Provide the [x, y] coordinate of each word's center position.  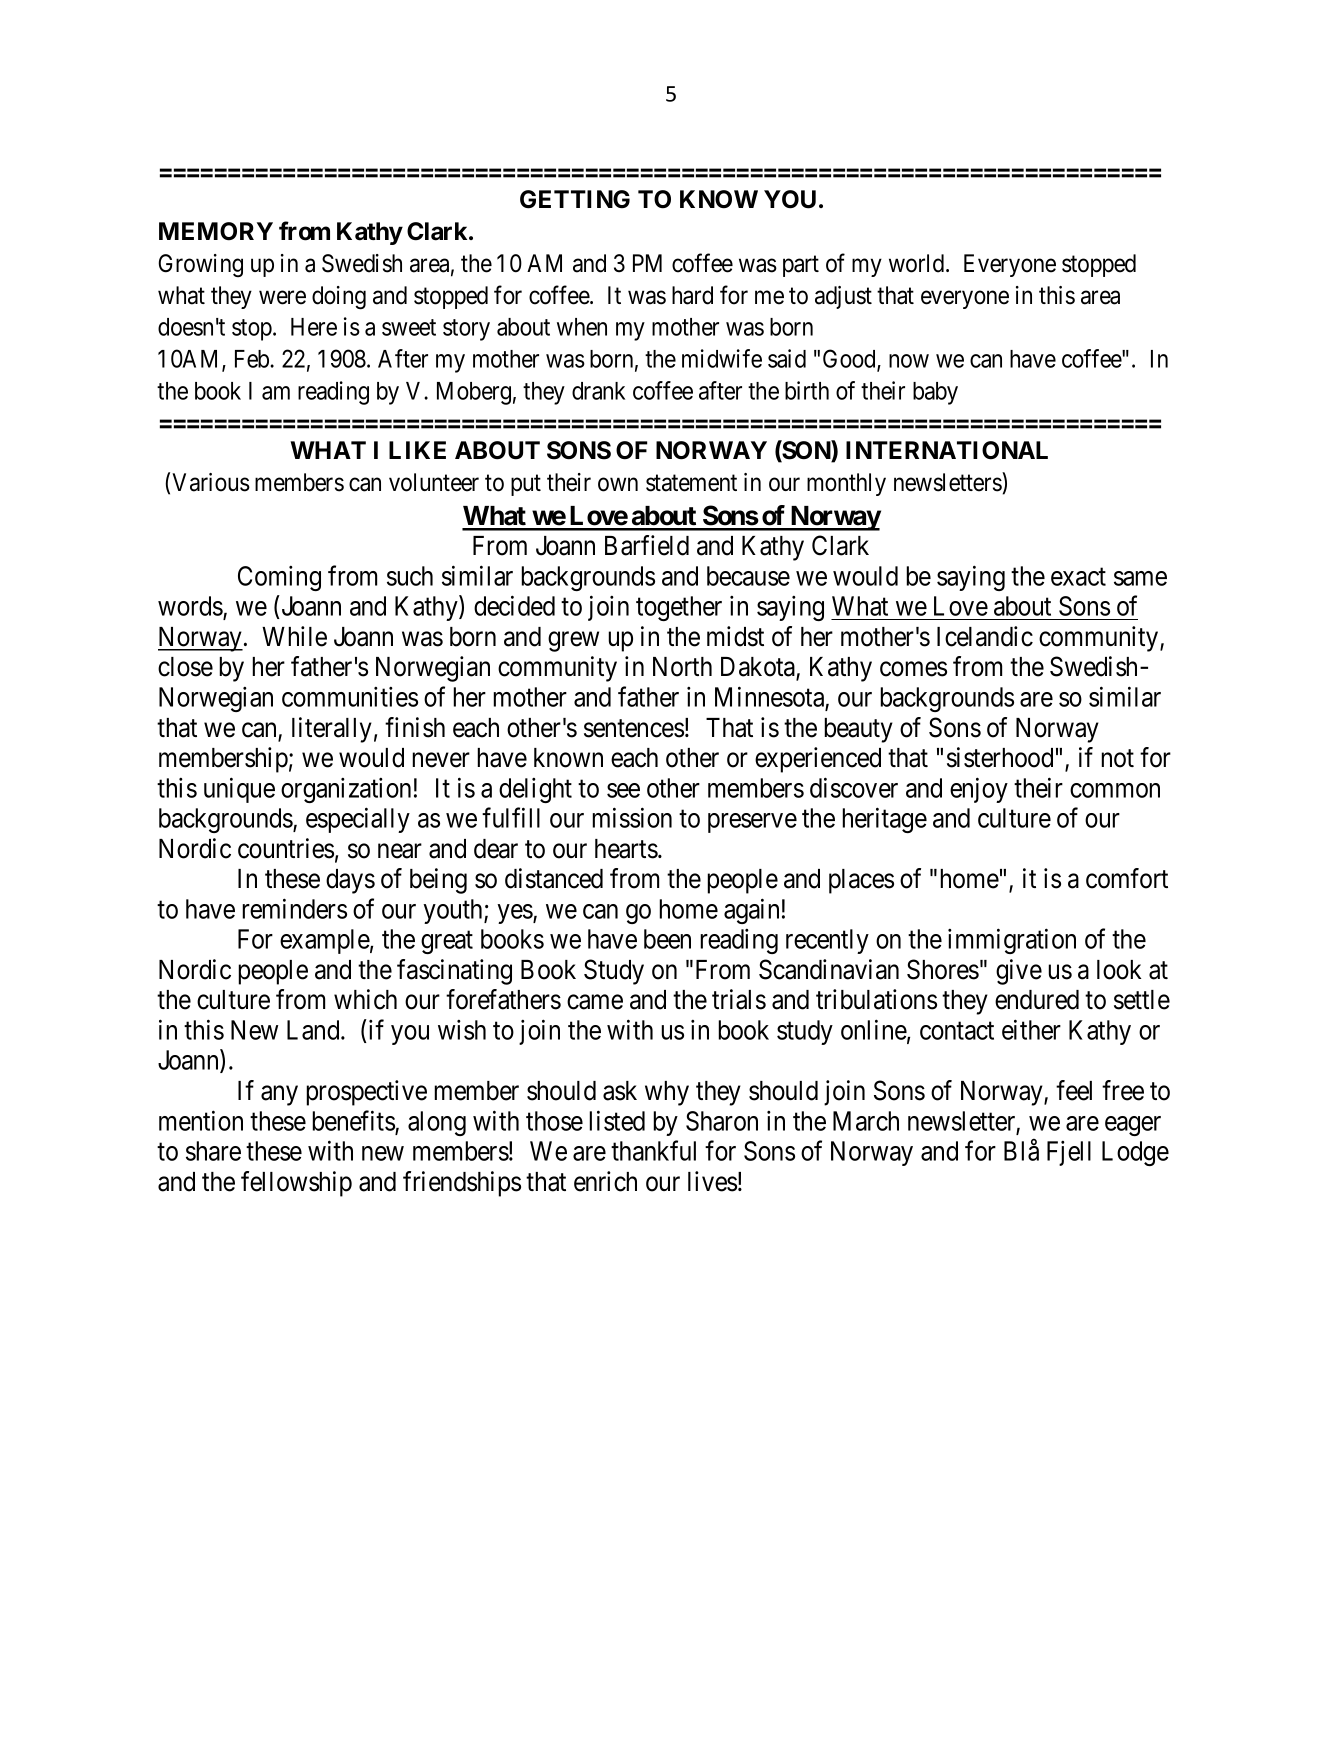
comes [913, 669]
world [918, 263]
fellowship [296, 1184]
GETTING [575, 199]
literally [332, 730]
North [682, 667]
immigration [1012, 941]
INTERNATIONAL [947, 450]
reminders [294, 908]
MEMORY [216, 231]
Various [211, 482]
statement [691, 483]
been [667, 939]
